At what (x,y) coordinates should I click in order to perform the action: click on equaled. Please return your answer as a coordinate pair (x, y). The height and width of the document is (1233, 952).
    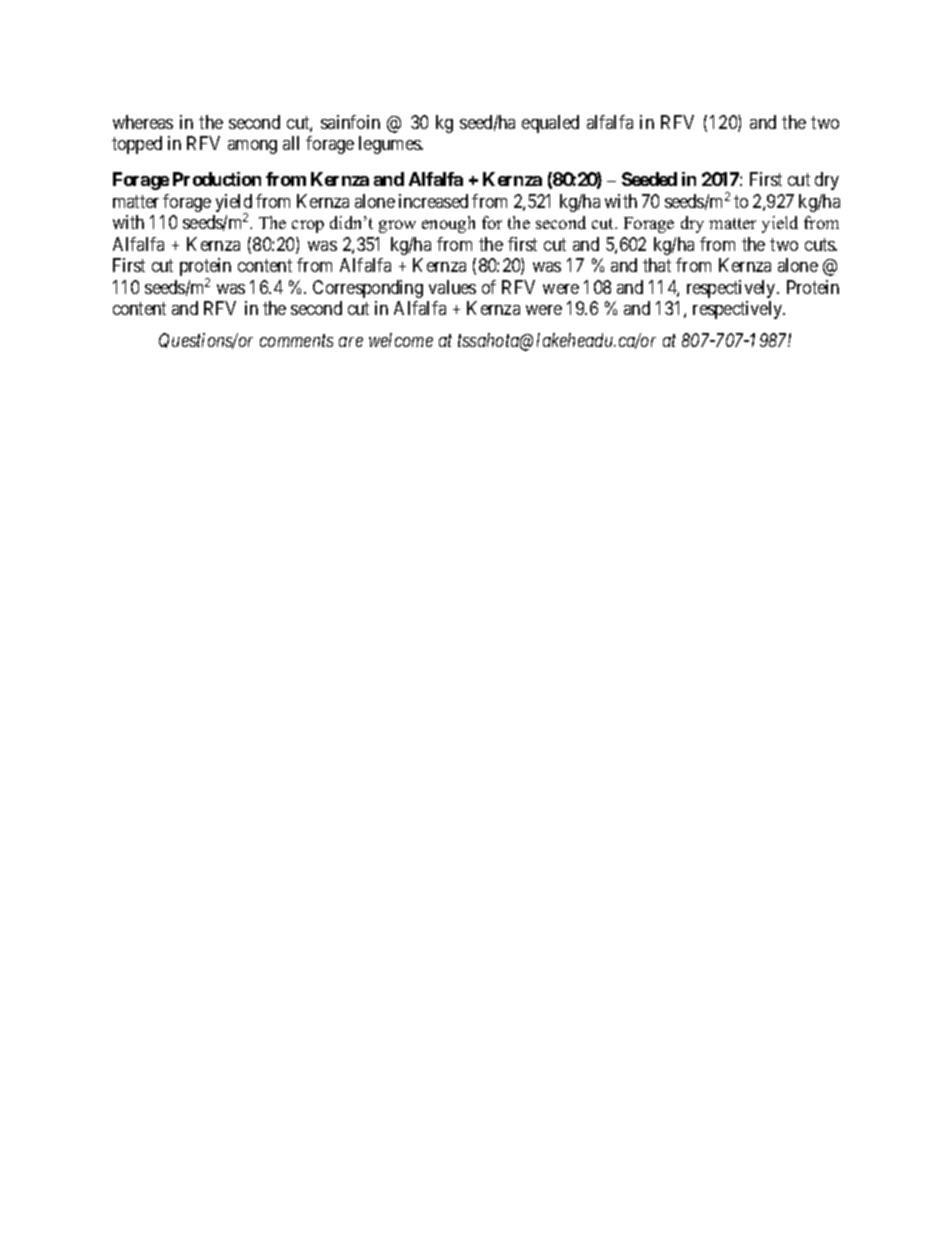
    Looking at the image, I should click on (550, 124).
